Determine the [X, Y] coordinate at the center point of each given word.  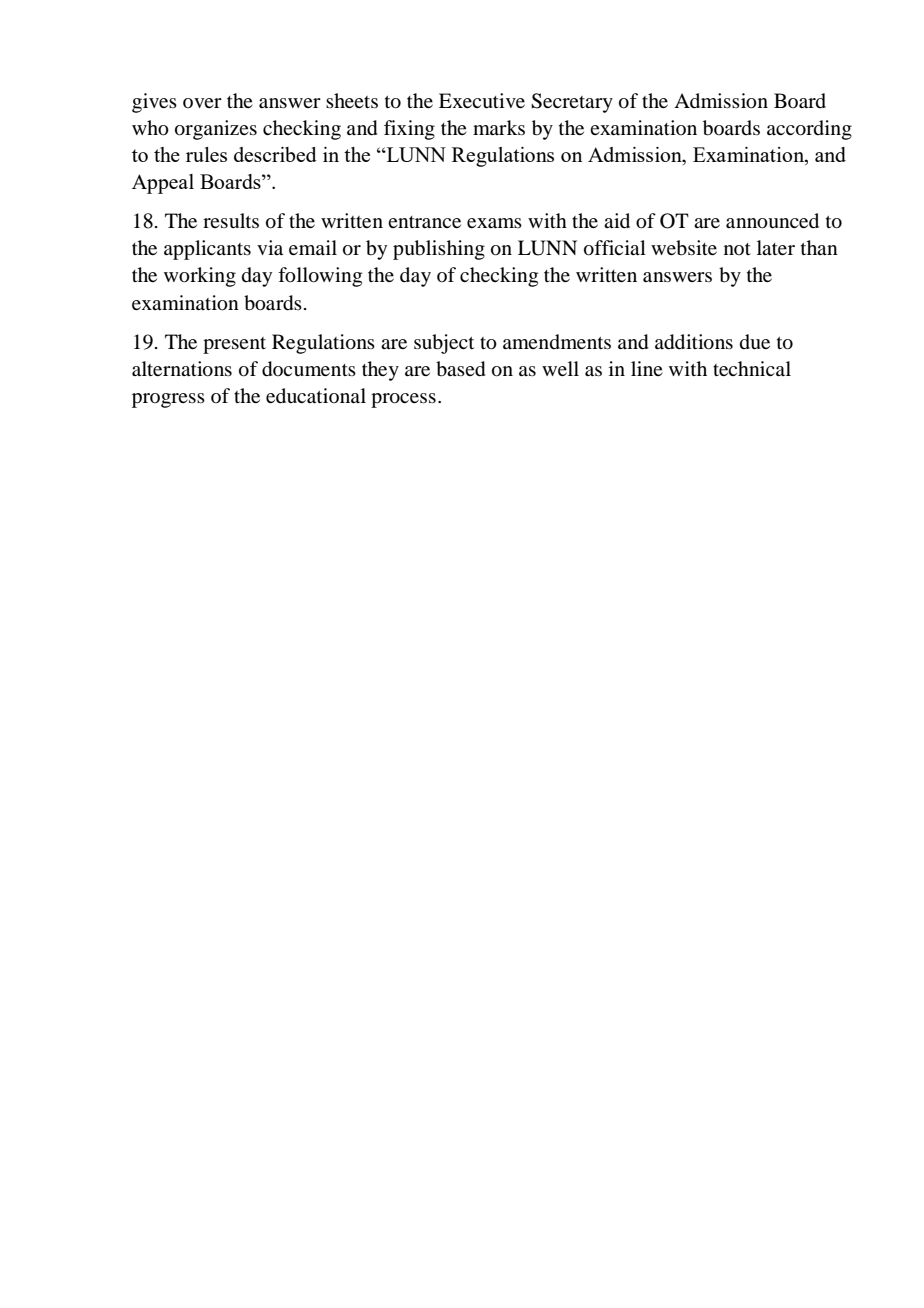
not [737, 249]
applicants [207, 250]
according [809, 130]
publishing [439, 250]
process [403, 400]
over [202, 103]
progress [168, 400]
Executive [482, 101]
